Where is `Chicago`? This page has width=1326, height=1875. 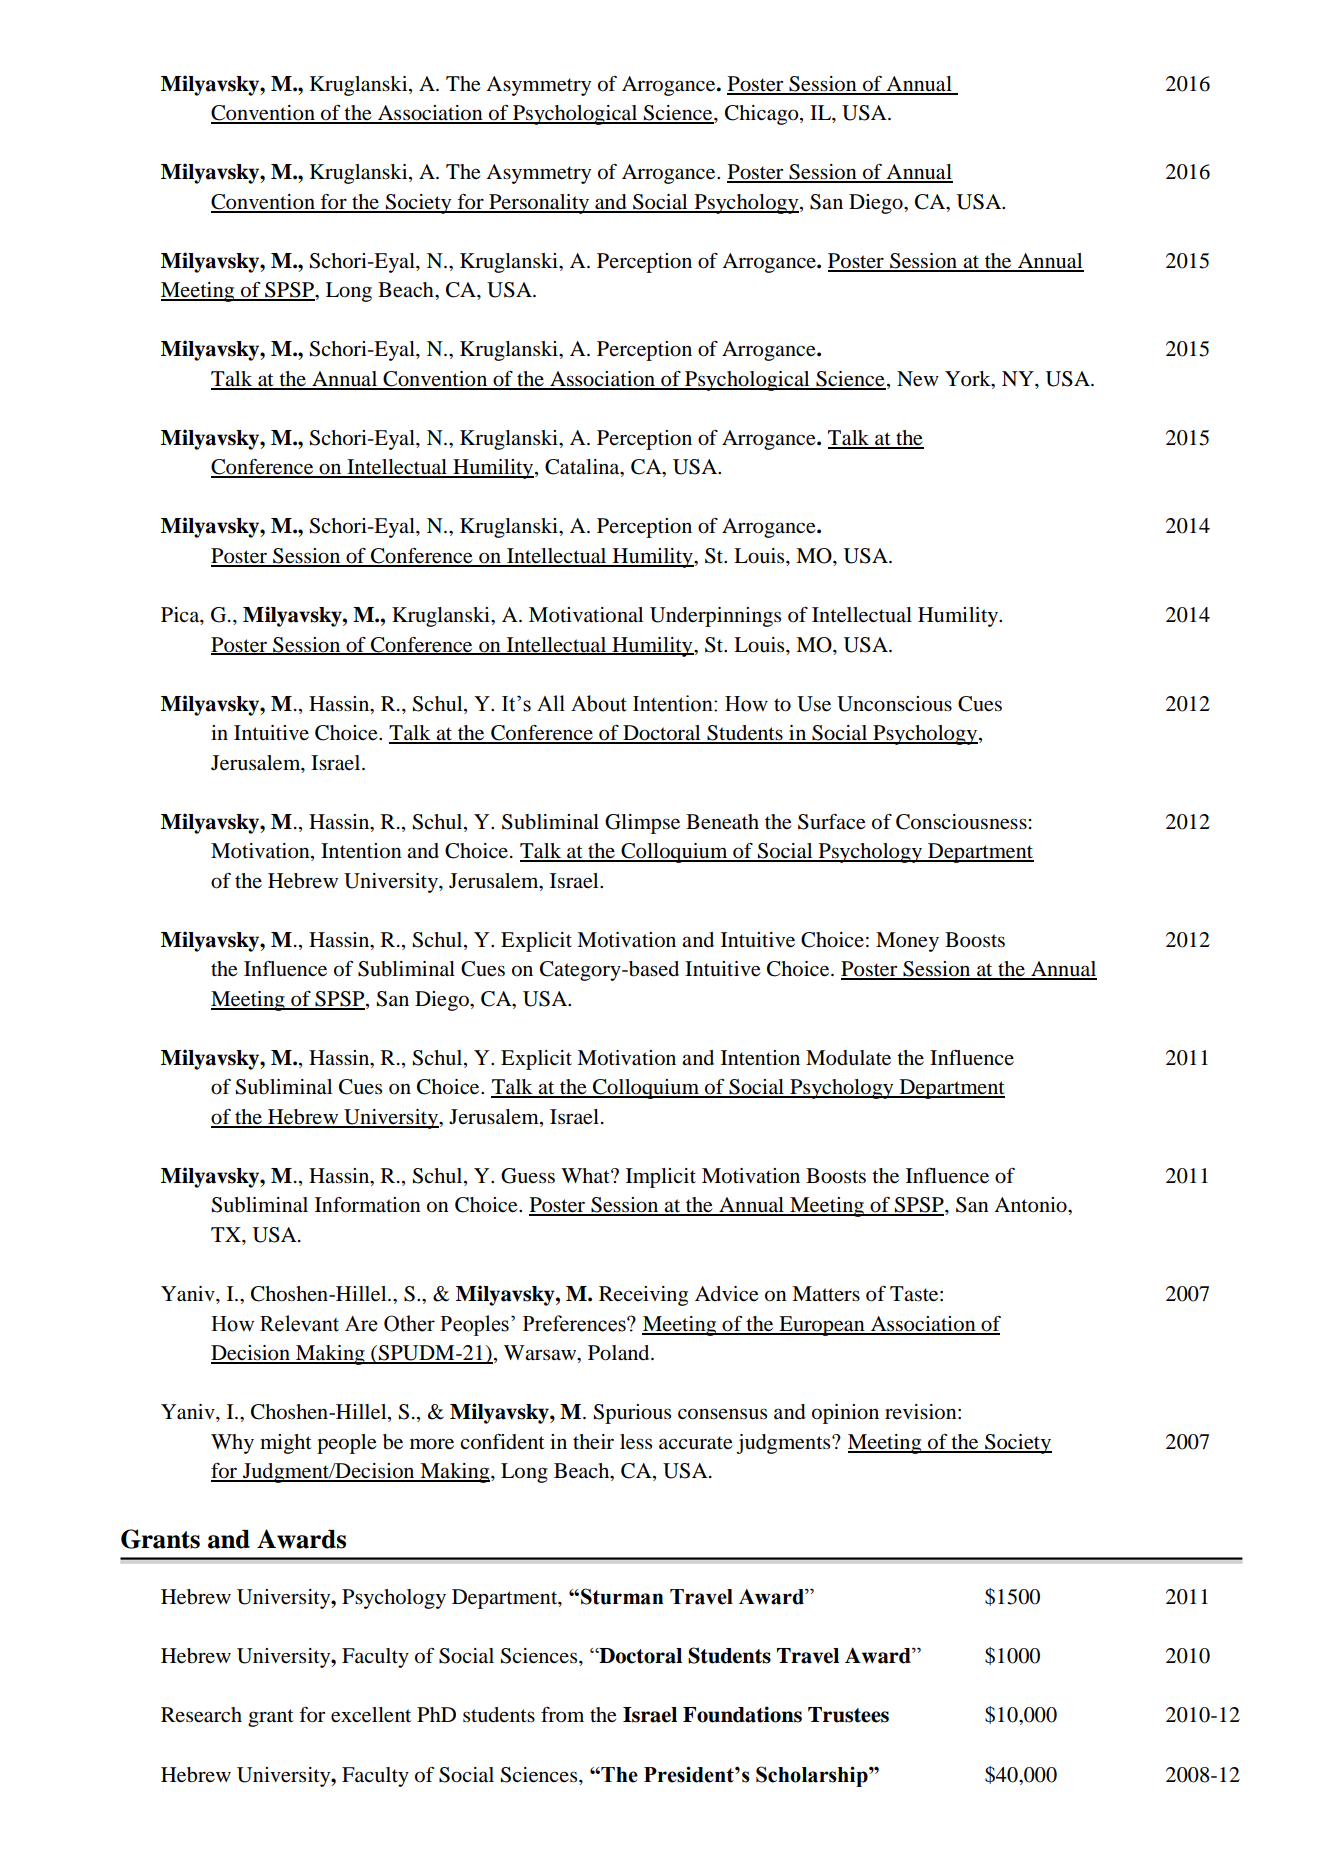
Chicago is located at coordinates (763, 115).
